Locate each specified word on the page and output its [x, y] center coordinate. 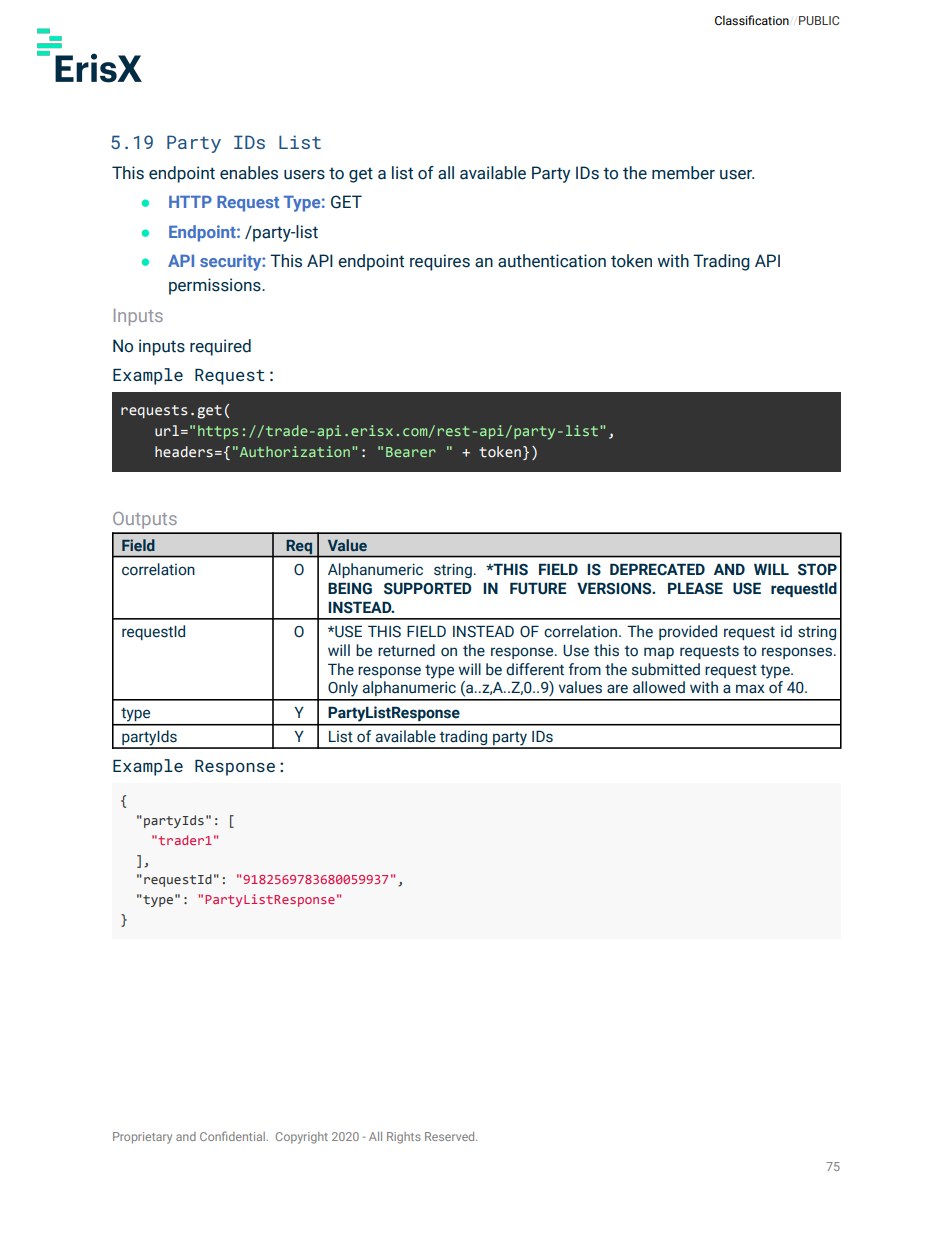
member [683, 173]
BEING [350, 589]
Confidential [233, 1136]
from [585, 669]
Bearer [411, 452]
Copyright [302, 1138]
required [220, 347]
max [750, 689]
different [535, 669]
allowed [659, 687]
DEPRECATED [657, 570]
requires [440, 262]
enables [249, 173]
